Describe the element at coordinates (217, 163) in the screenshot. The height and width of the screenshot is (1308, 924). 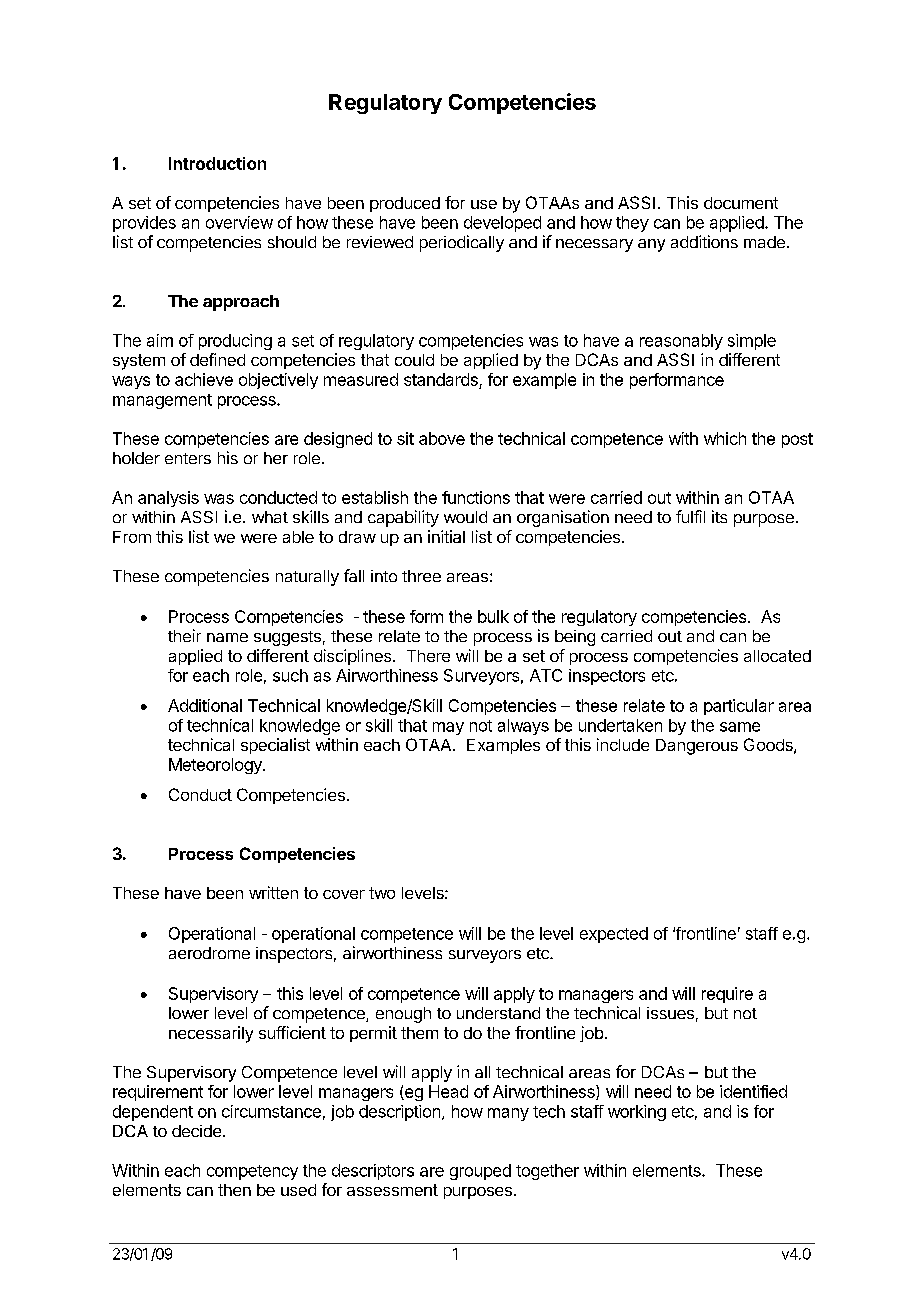
I see `Introduction` at that location.
